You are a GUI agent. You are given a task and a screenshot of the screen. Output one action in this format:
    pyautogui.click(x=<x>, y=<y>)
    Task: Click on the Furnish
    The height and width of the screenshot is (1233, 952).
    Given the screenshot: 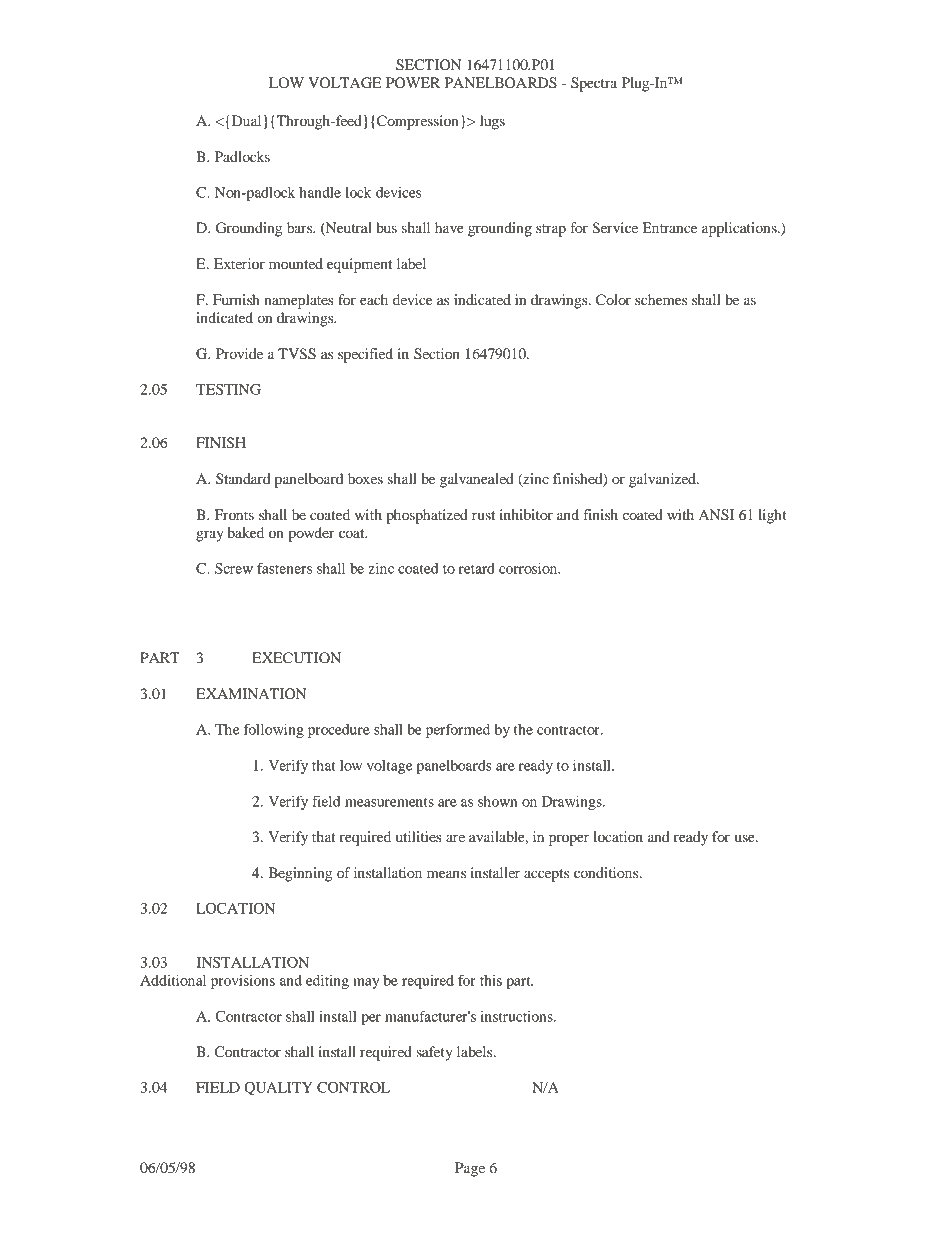 What is the action you would take?
    pyautogui.click(x=236, y=299)
